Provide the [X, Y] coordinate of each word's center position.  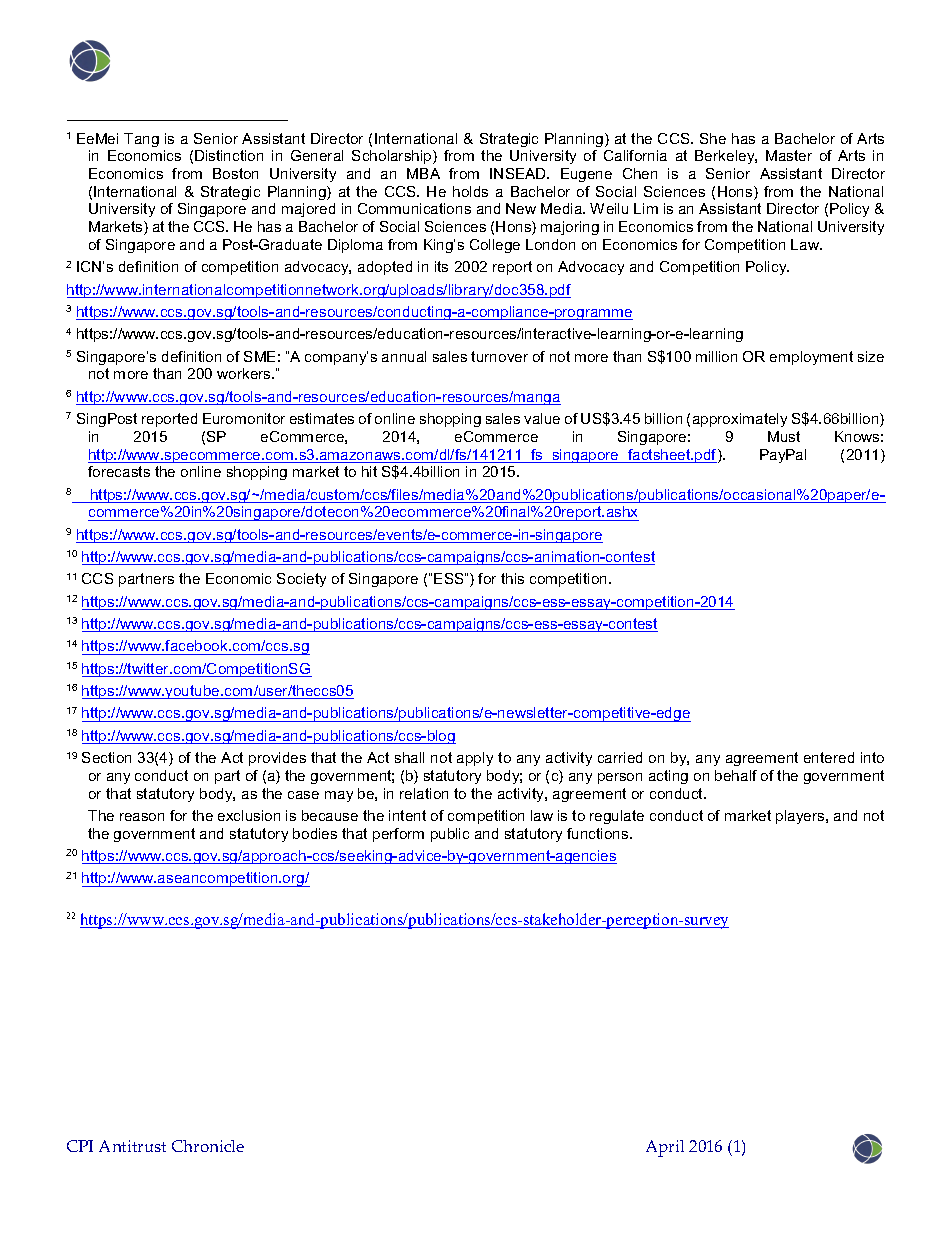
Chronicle [208, 1146]
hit [369, 471]
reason [142, 817]
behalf [736, 775]
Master [789, 155]
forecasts [119, 471]
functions [599, 833]
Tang [141, 140]
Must [784, 436]
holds [470, 191]
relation [424, 793]
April [665, 1148]
